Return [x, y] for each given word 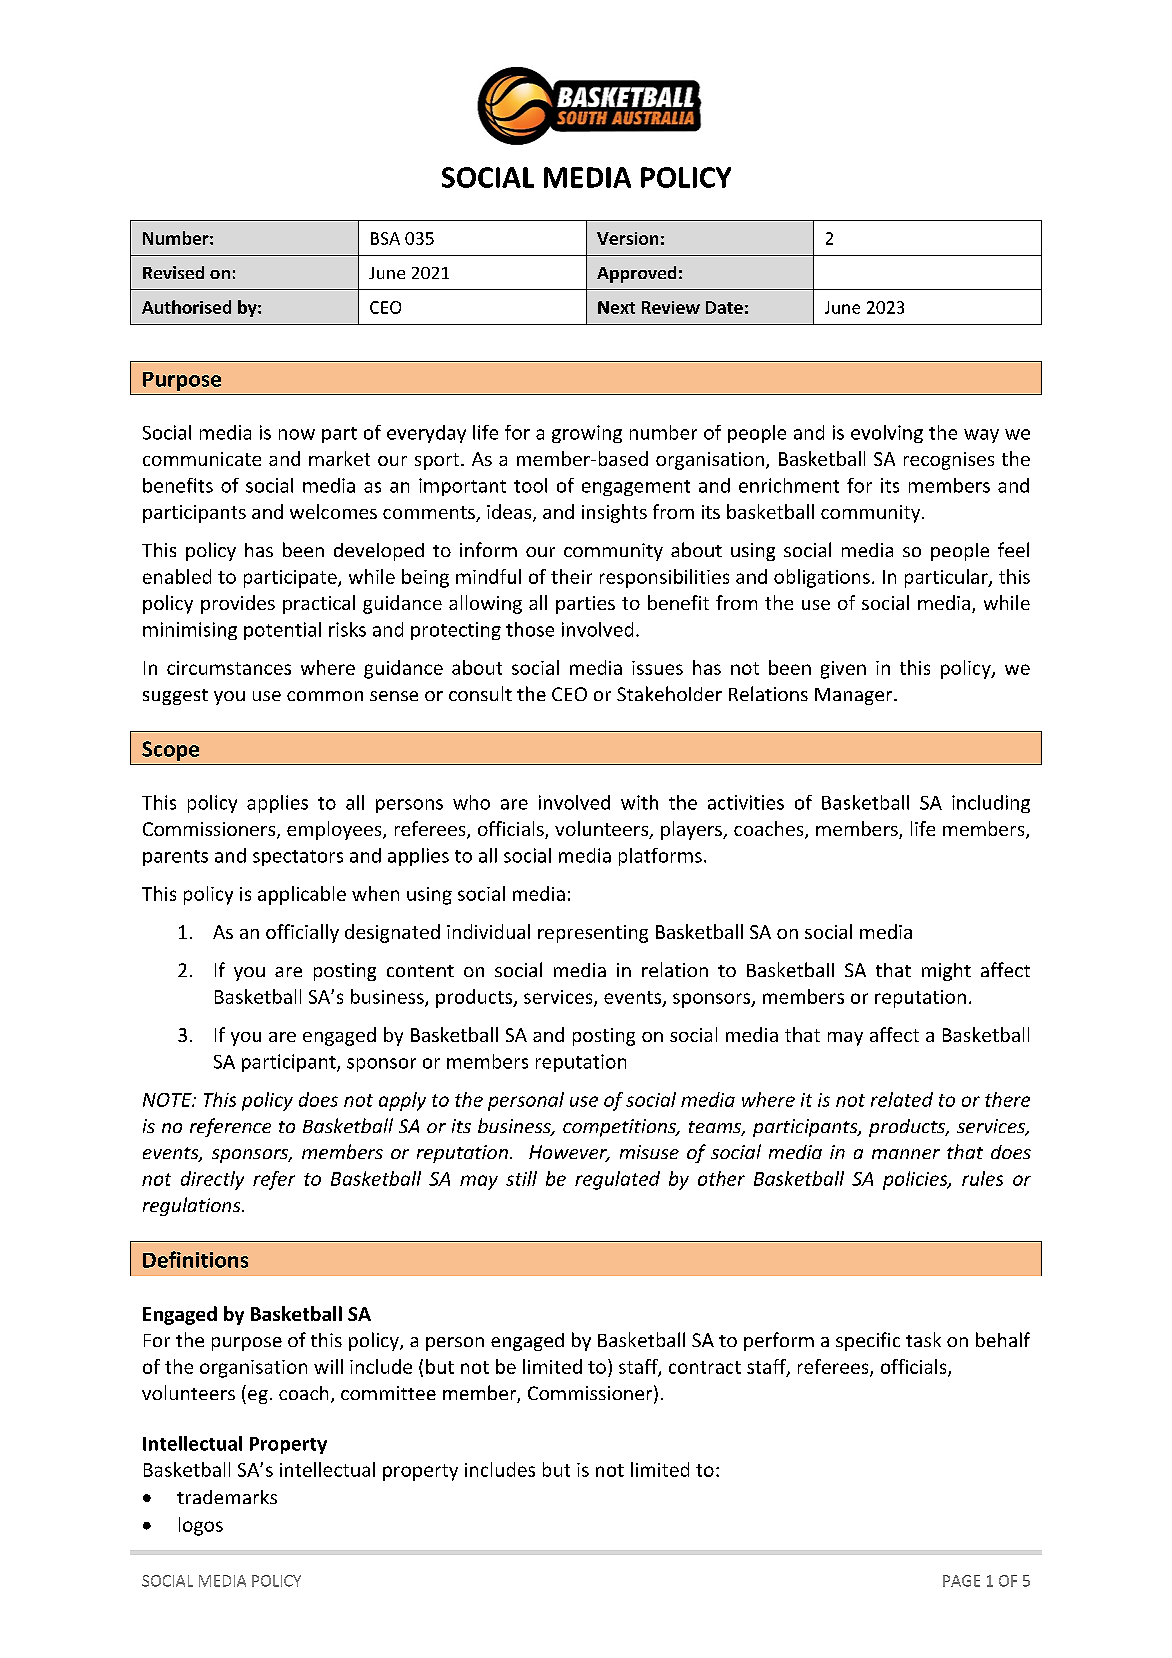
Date [724, 307]
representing [593, 934]
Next [616, 307]
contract [705, 1367]
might [946, 972]
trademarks [227, 1497]
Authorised [186, 307]
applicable [302, 895]
